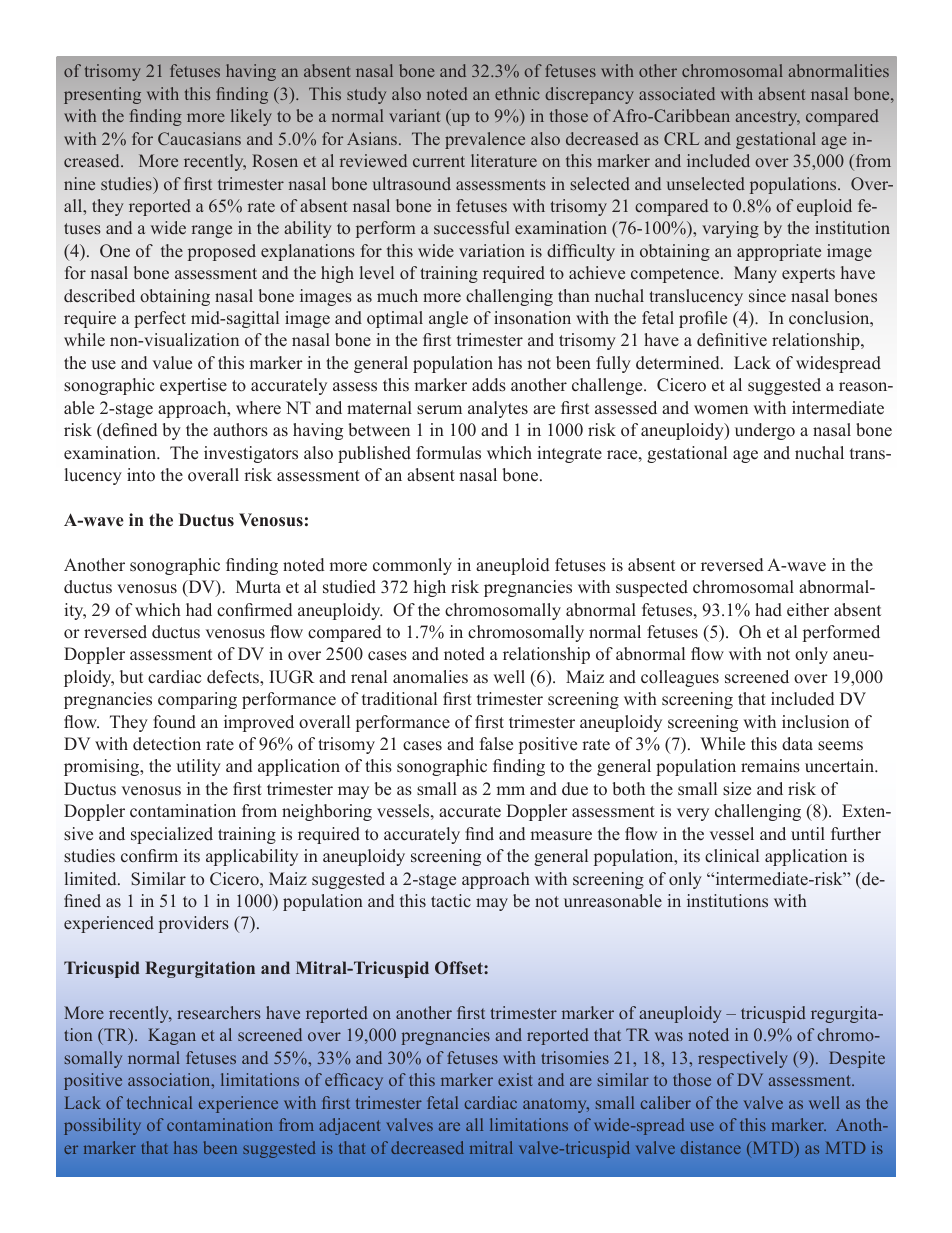 The width and height of the screenshot is (952, 1233). Describe the element at coordinates (448, 453) in the screenshot. I see `formulas` at that location.
